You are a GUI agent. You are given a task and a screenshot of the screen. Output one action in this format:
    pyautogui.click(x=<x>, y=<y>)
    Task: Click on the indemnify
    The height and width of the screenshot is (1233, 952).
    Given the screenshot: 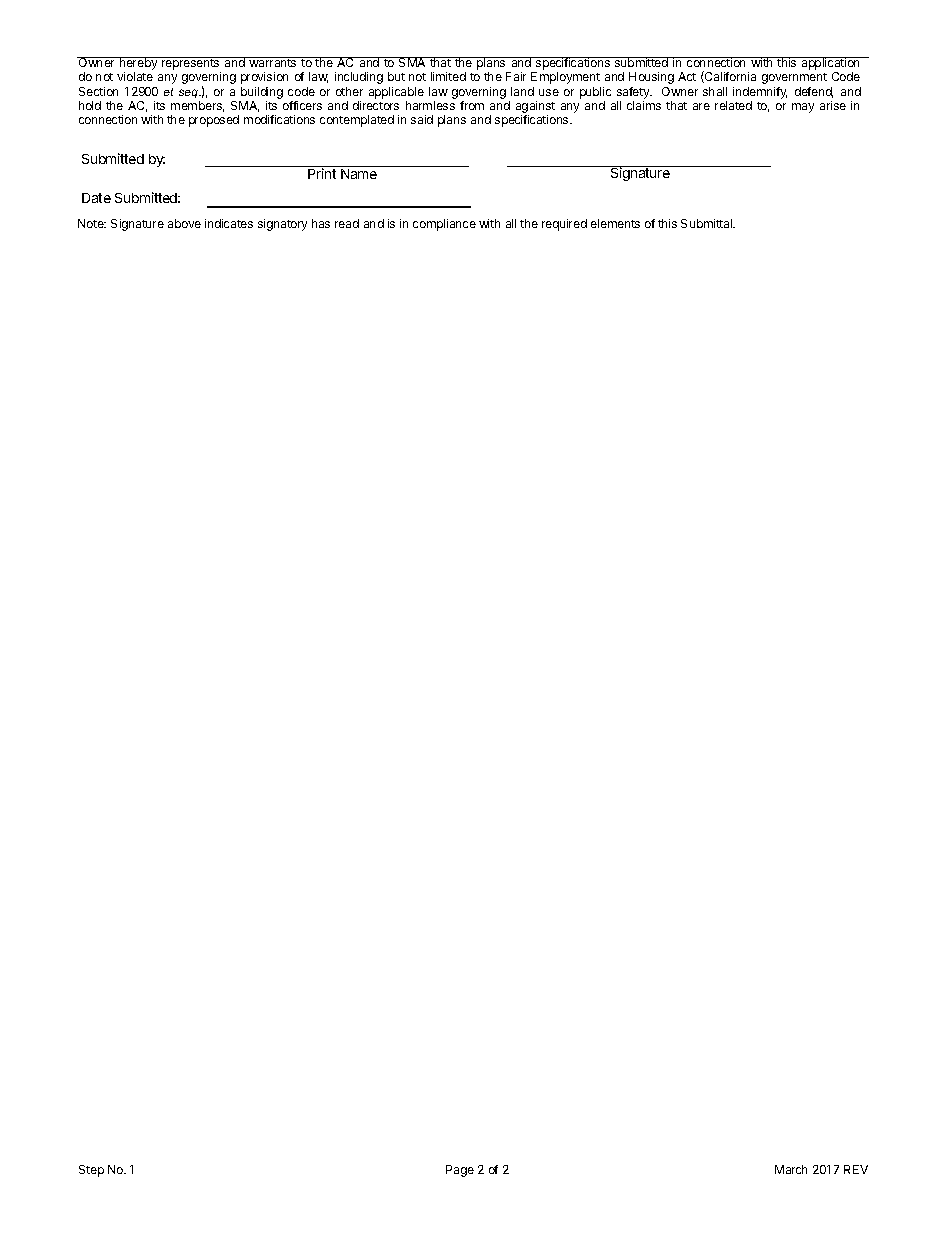 What is the action you would take?
    pyautogui.click(x=760, y=93)
